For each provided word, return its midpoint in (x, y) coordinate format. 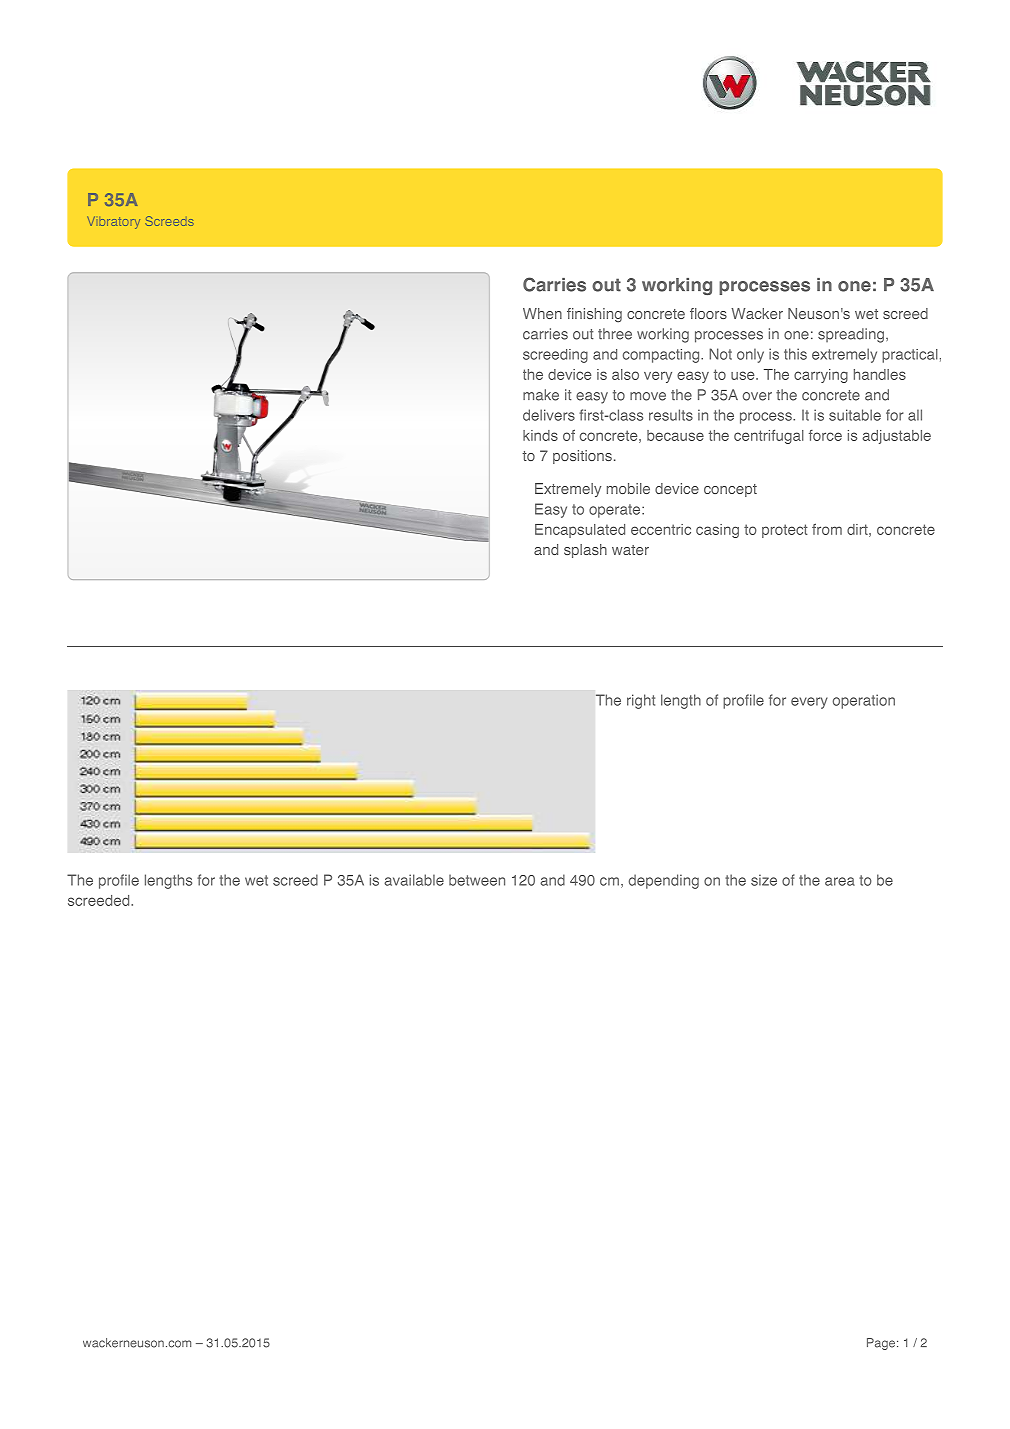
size (764, 880)
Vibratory (113, 222)
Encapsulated (580, 531)
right (641, 701)
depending (664, 881)
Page (881, 1344)
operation (864, 701)
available (414, 880)
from (827, 529)
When (542, 313)
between (477, 880)
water (630, 550)
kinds (540, 435)
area (840, 881)
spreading (851, 335)
